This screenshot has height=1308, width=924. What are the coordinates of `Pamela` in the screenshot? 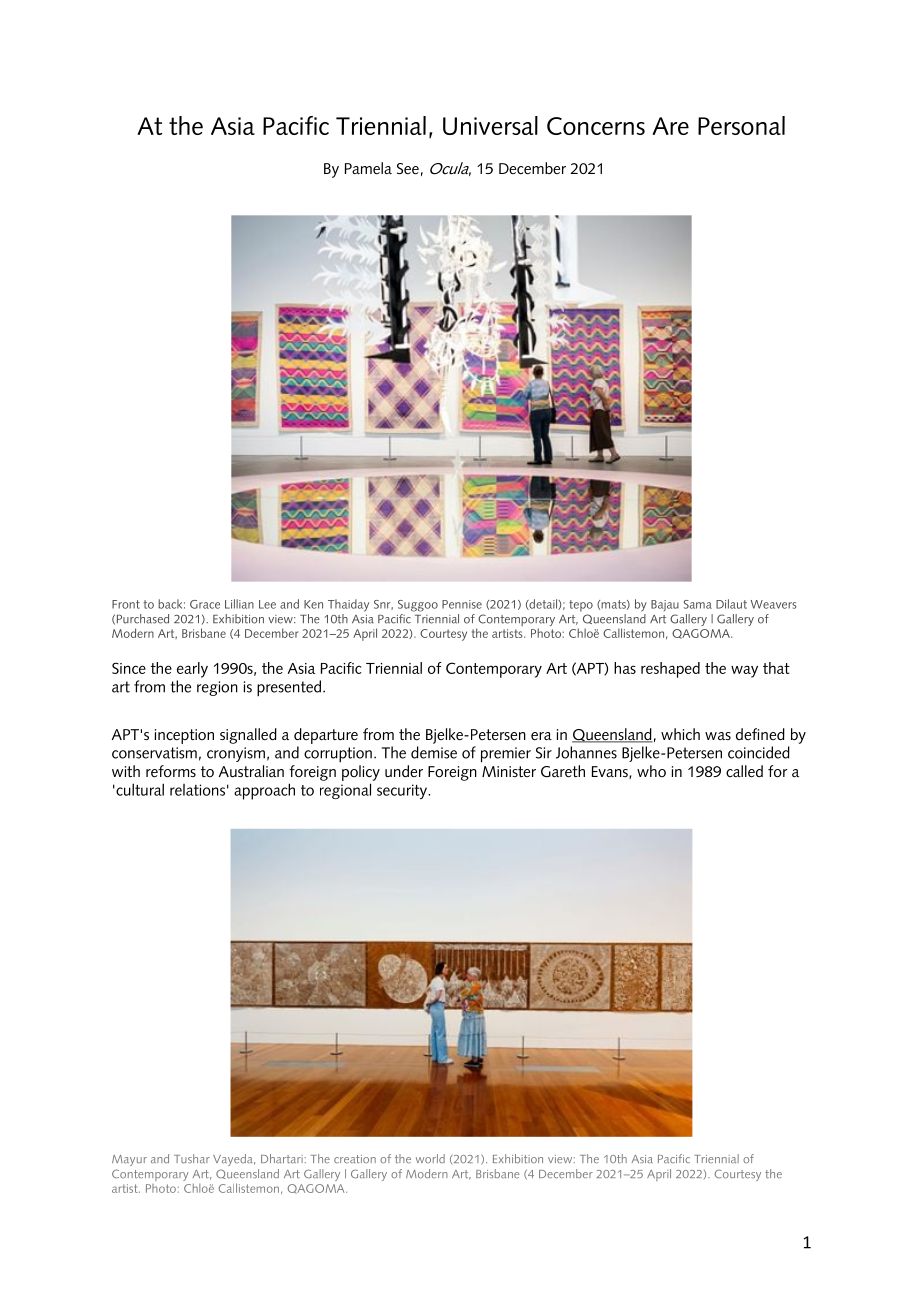 It's located at (368, 168).
